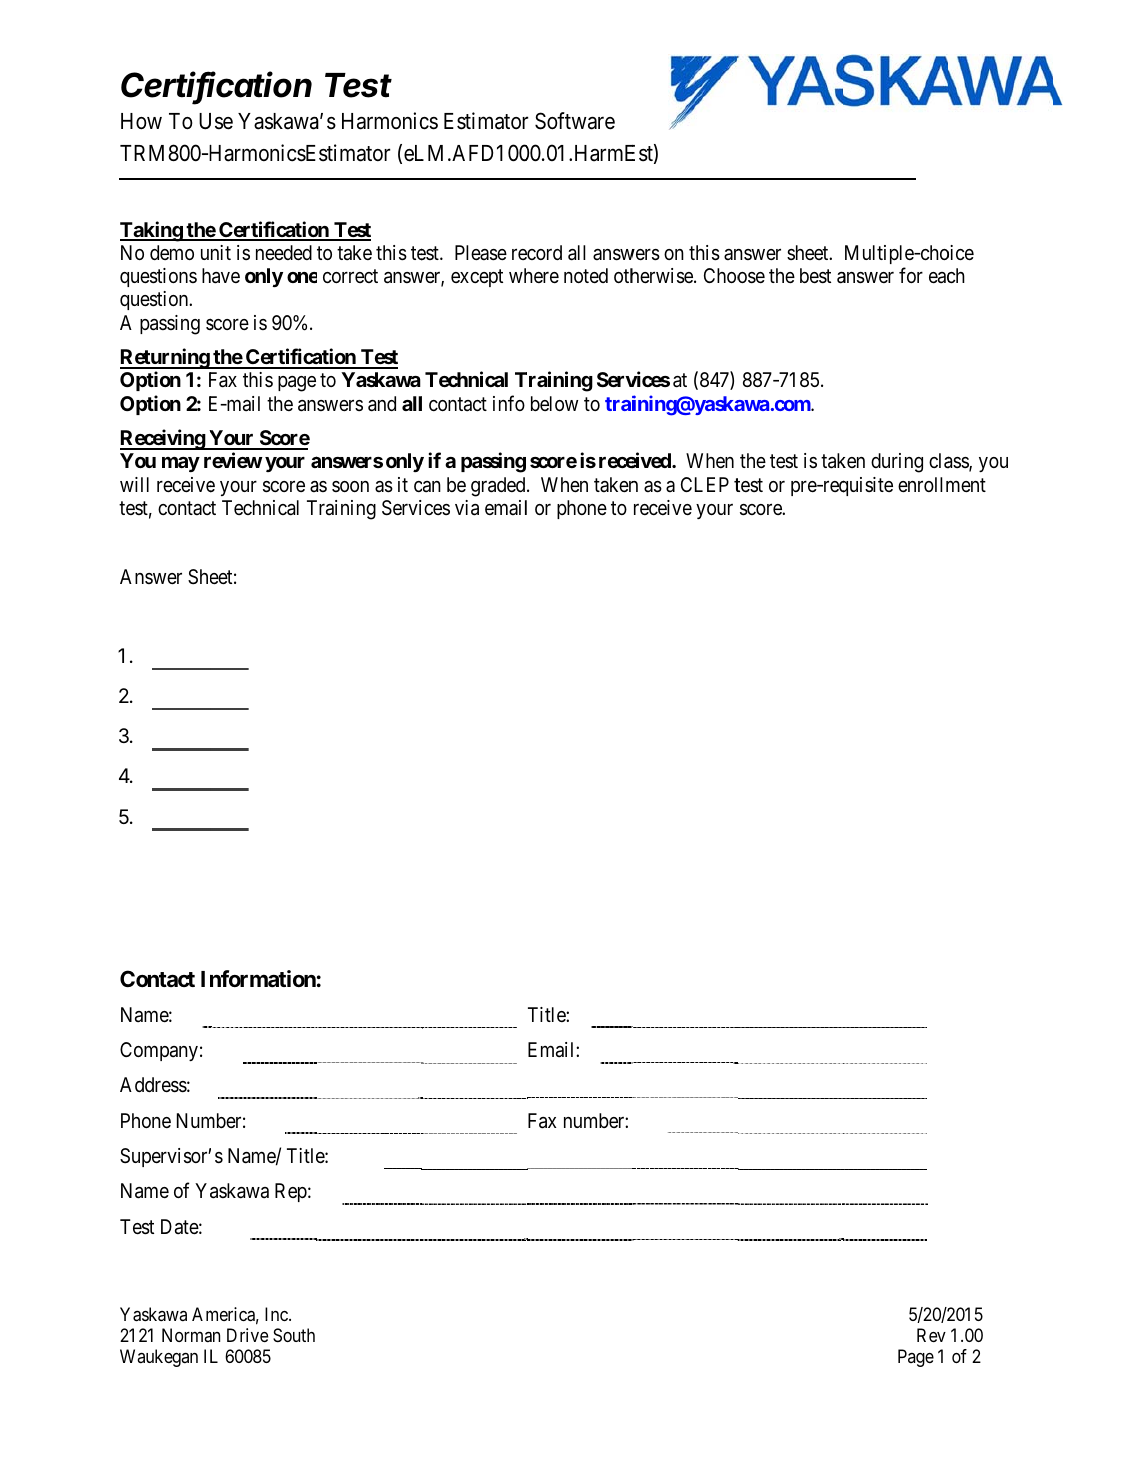 The width and height of the page is (1128, 1460). Describe the element at coordinates (897, 463) in the page. I see `during` at that location.
